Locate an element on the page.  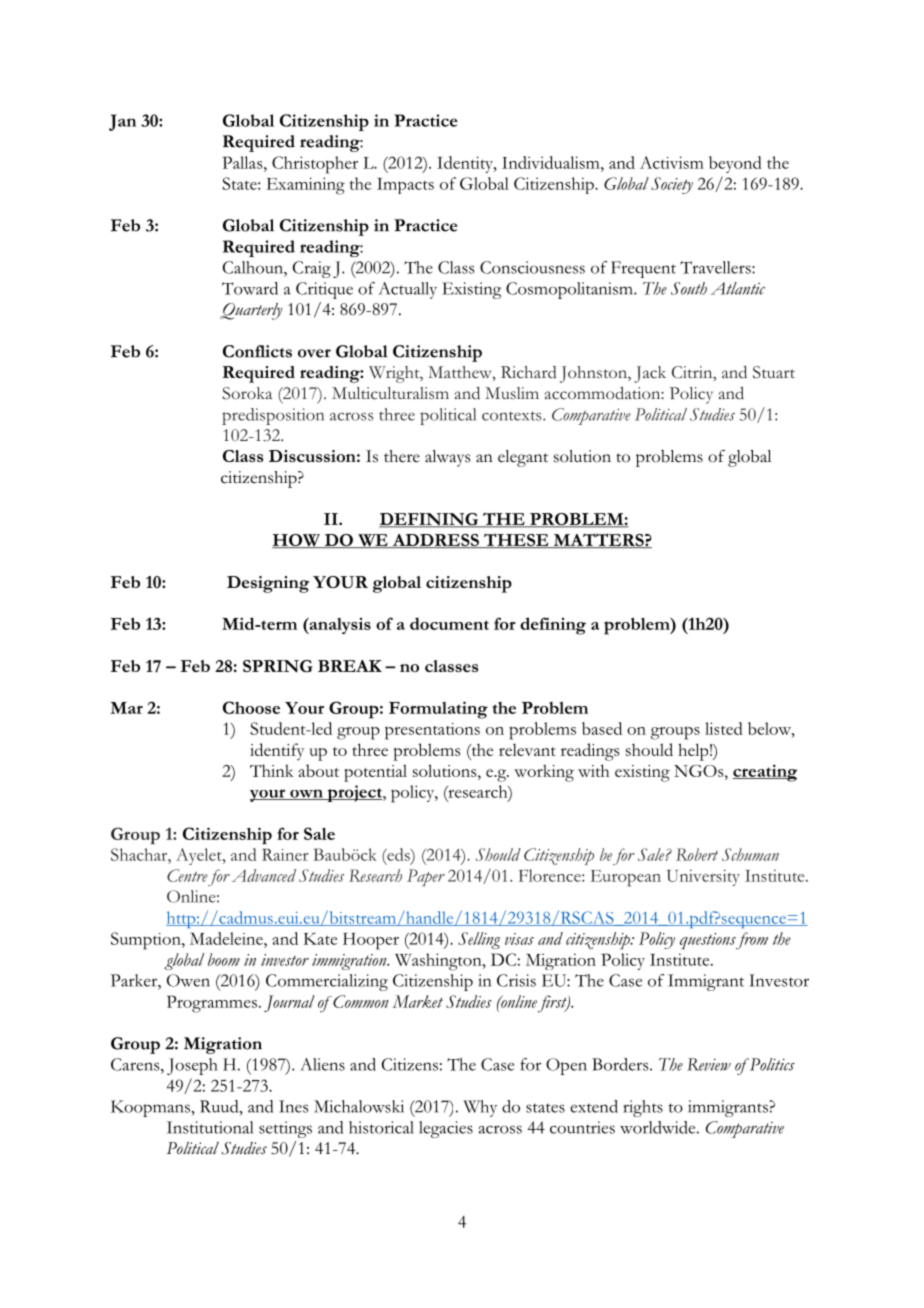
Activism is located at coordinates (672, 162).
